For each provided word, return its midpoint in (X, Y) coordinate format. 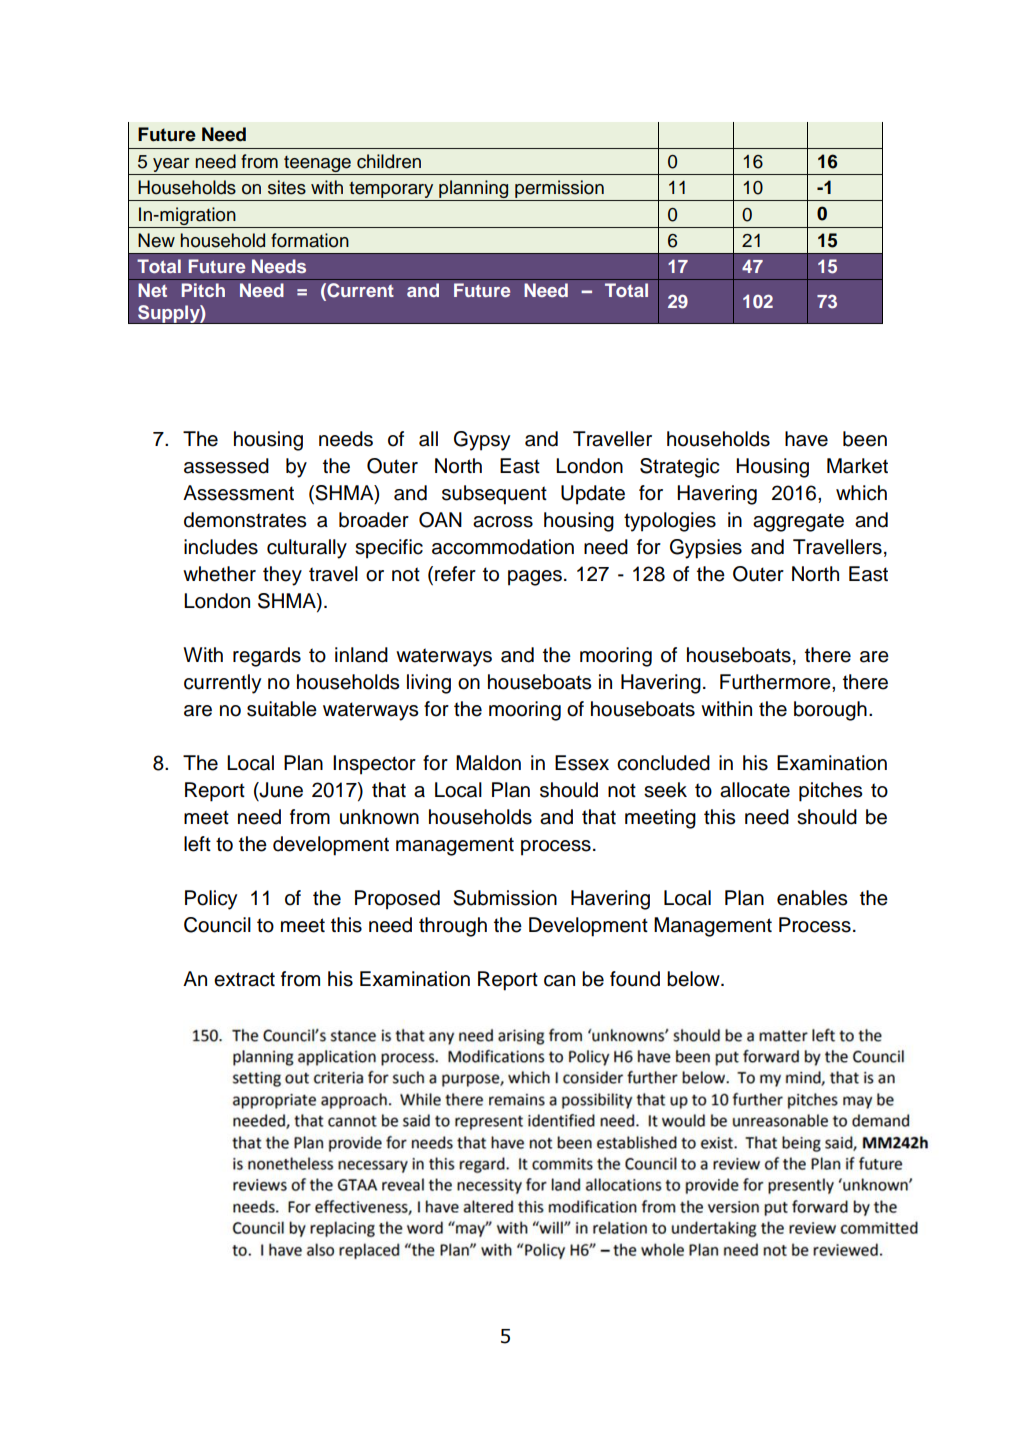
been (865, 439)
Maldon (488, 763)
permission (559, 190)
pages (535, 578)
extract (244, 979)
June (280, 790)
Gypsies (706, 549)
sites (287, 187)
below (694, 979)
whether (219, 574)
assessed (226, 466)
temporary (391, 191)
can (559, 981)
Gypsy (482, 441)
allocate (755, 790)
